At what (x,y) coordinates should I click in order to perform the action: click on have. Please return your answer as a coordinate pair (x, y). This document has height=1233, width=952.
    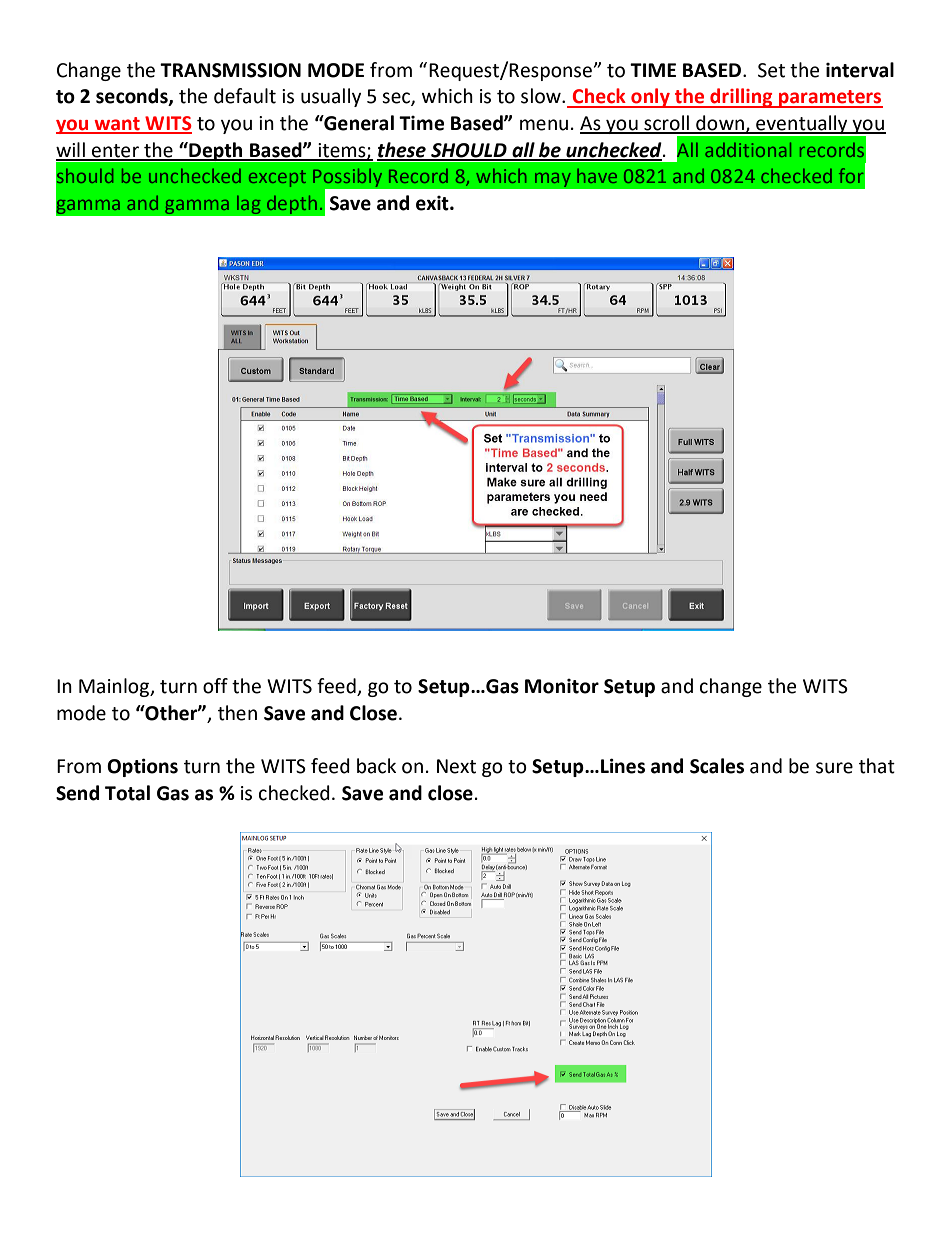
    Looking at the image, I should click on (597, 176).
